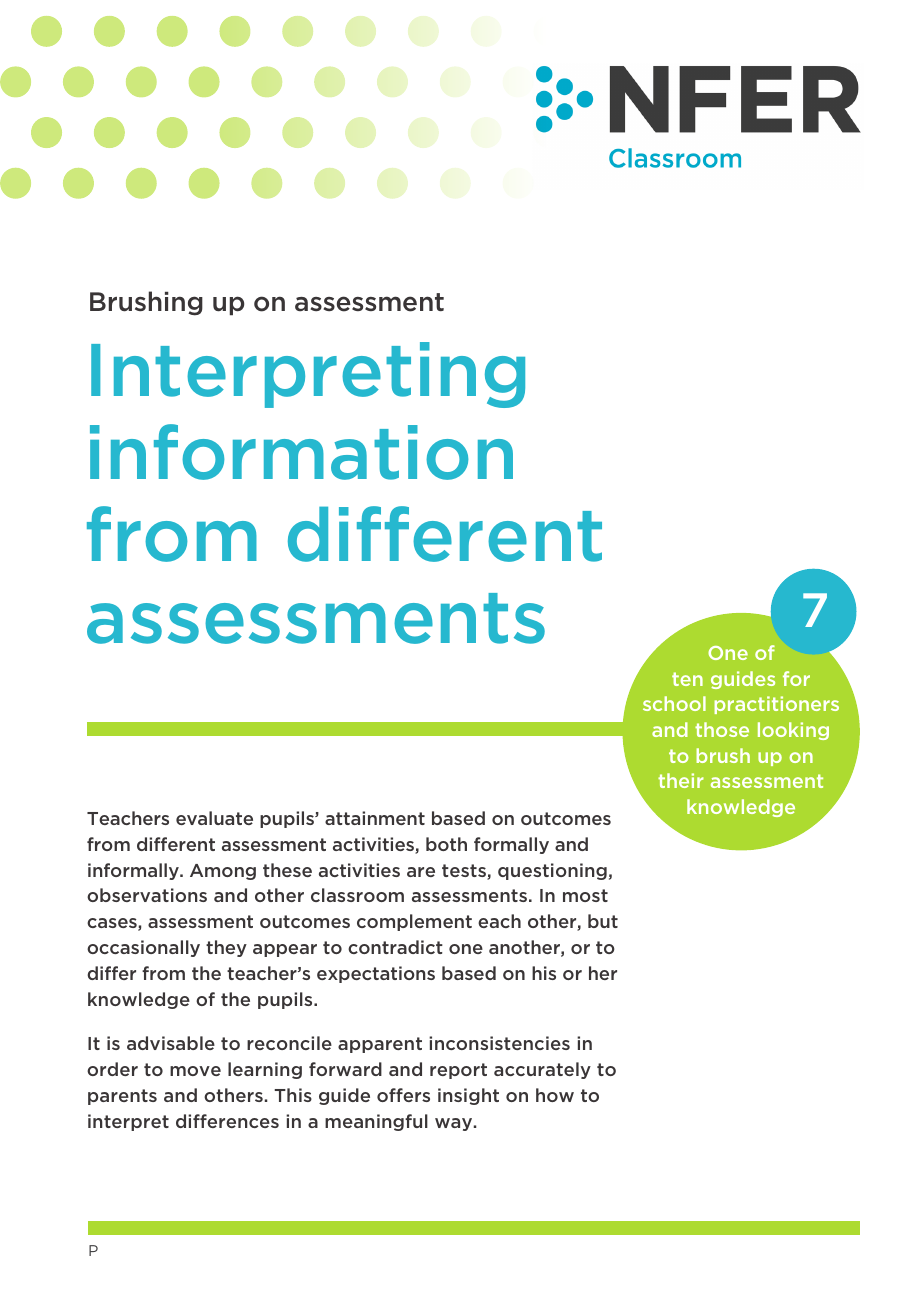  What do you see at coordinates (793, 731) in the page?
I see `looking` at bounding box center [793, 731].
